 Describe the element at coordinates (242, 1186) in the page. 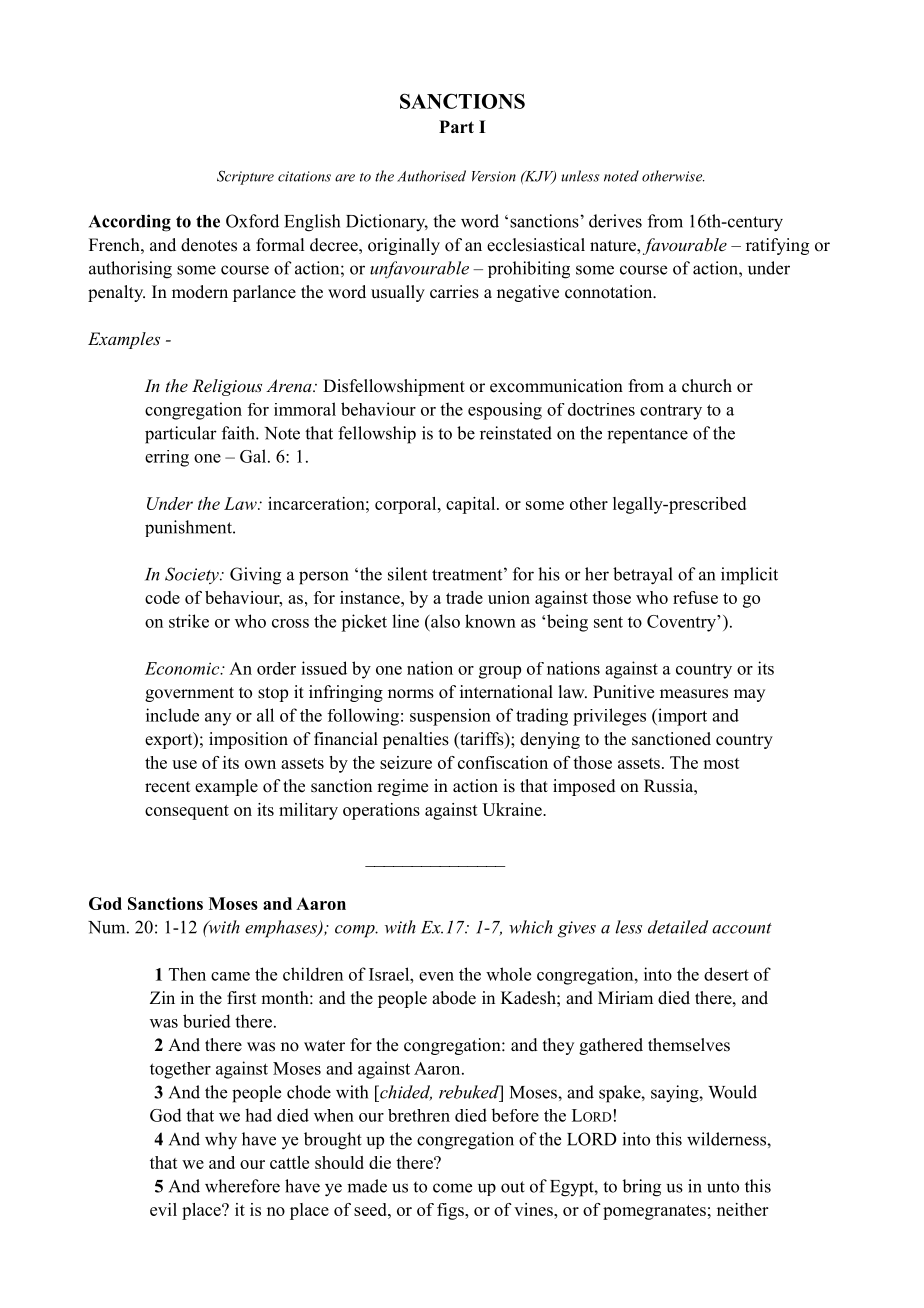

I see `wherefore` at that location.
